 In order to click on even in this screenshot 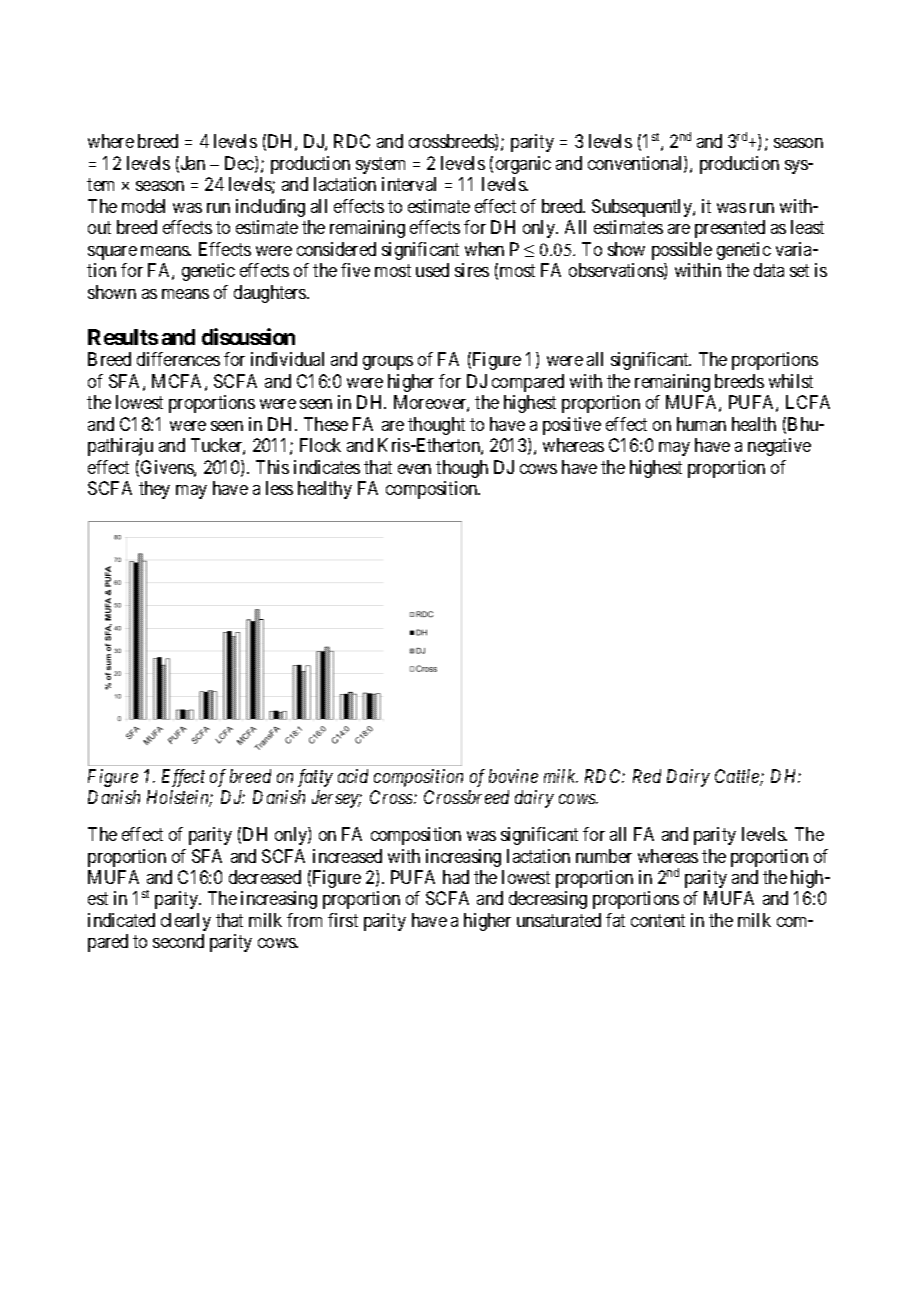, I will do `click(414, 469)`.
